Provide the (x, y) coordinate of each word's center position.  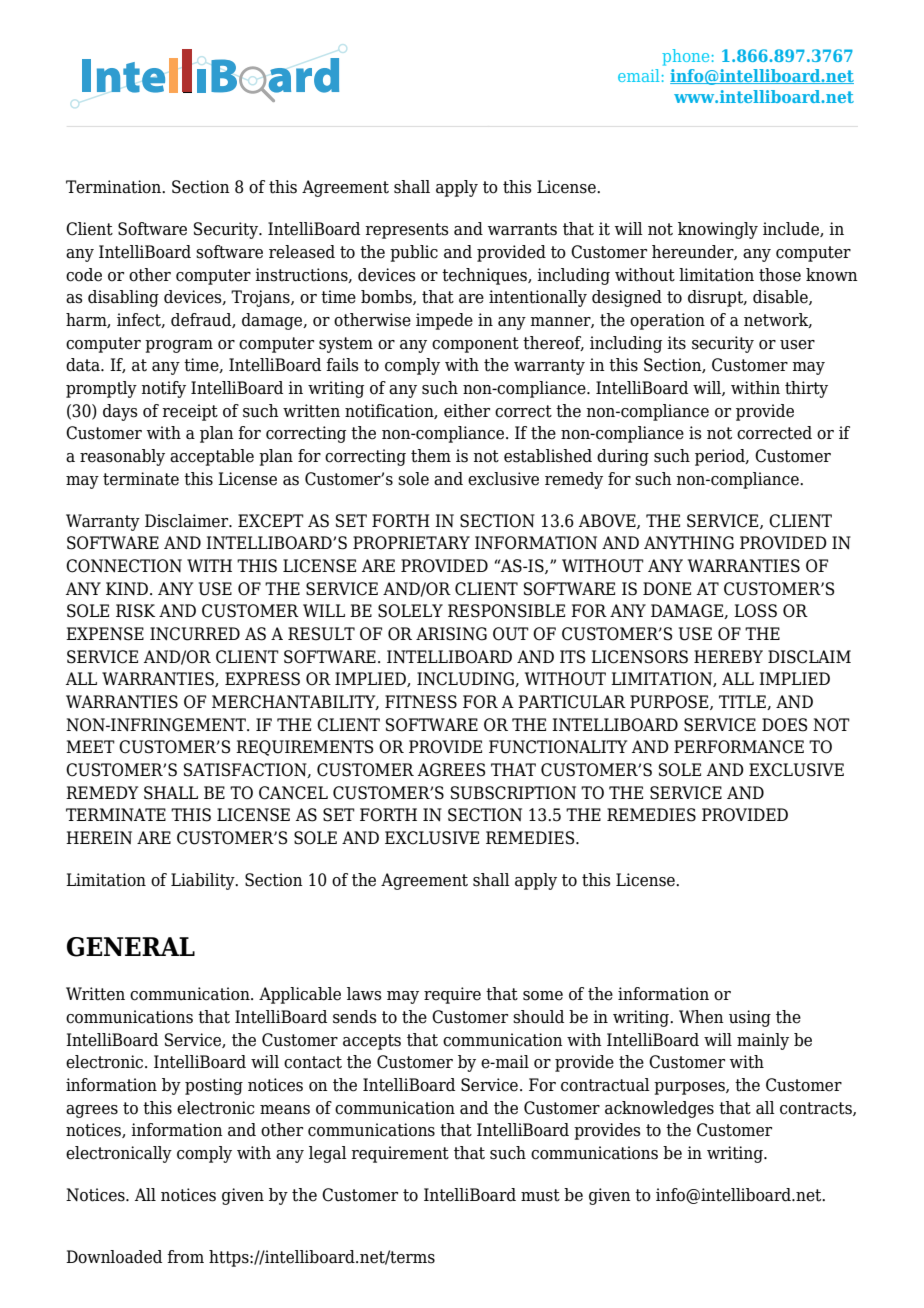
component (475, 345)
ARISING (451, 634)
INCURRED (195, 634)
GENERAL (131, 947)
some (543, 996)
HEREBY (728, 656)
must (540, 1195)
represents (407, 231)
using (750, 1018)
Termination (114, 187)
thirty (806, 389)
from (185, 1257)
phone (685, 57)
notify (163, 389)
